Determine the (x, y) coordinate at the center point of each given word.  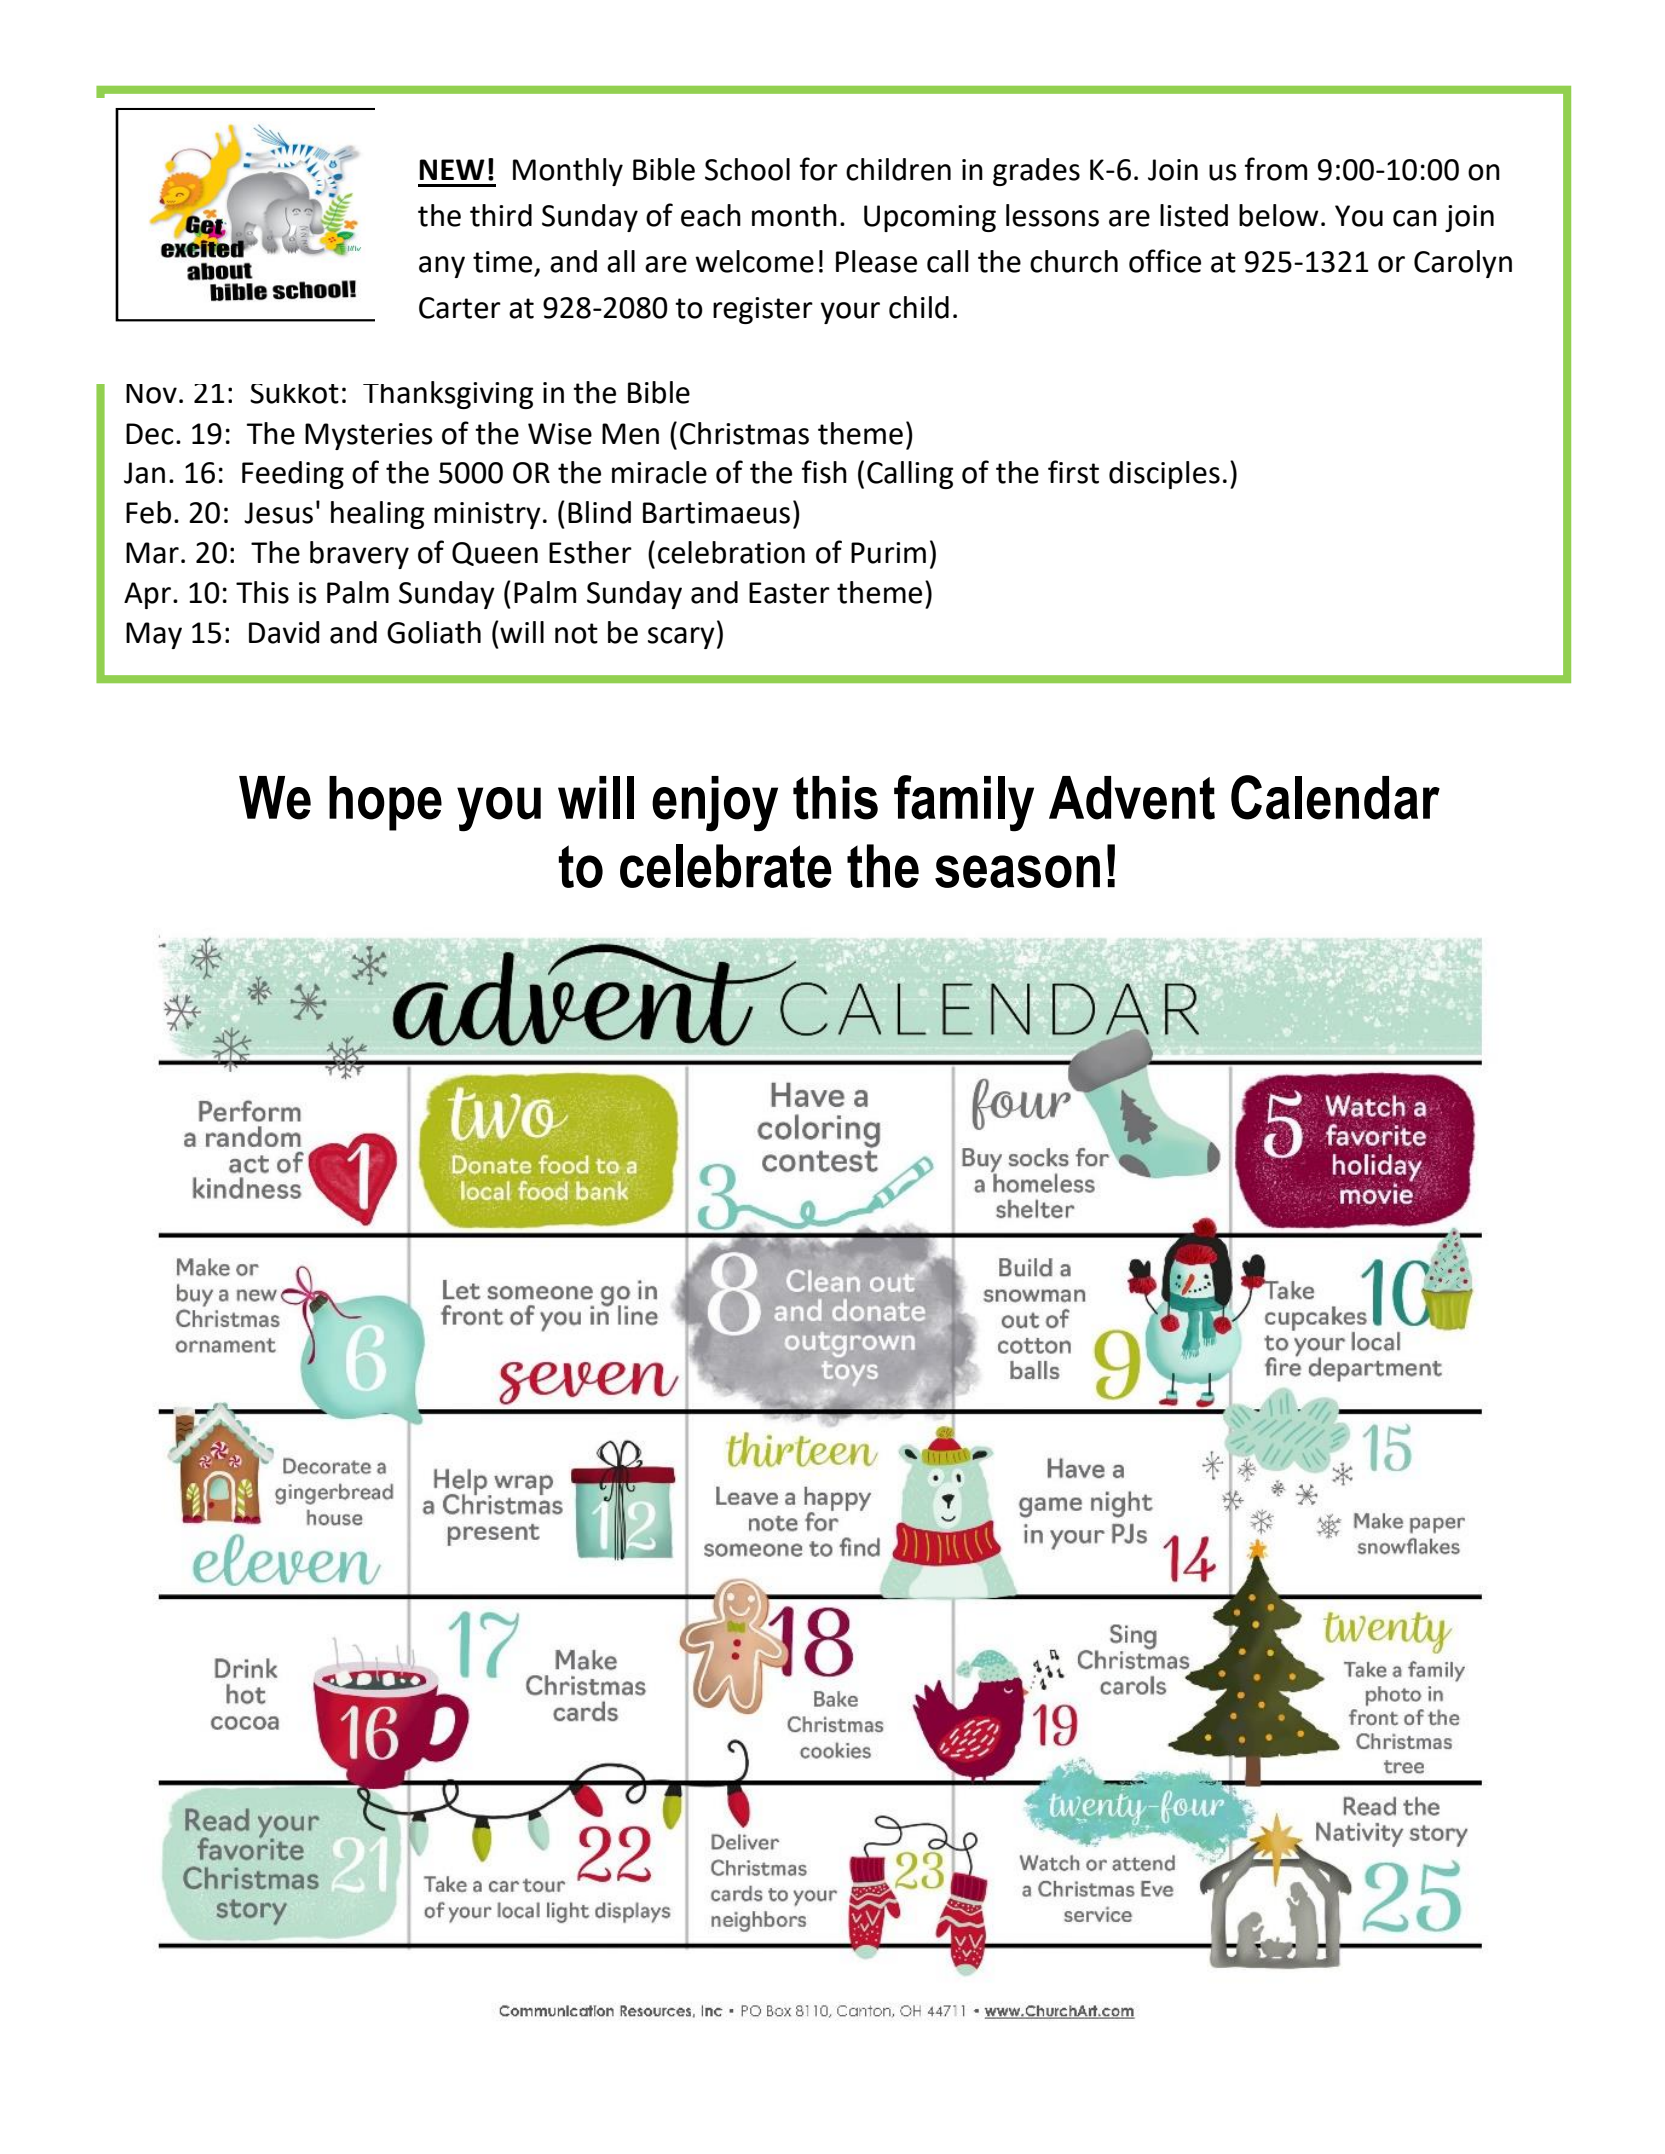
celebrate (726, 866)
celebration (731, 552)
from (1276, 169)
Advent (1132, 798)
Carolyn (1463, 264)
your (850, 313)
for (819, 169)
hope (385, 803)
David (284, 632)
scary (681, 638)
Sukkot (294, 394)
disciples (1164, 475)
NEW (452, 169)
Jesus (278, 513)
